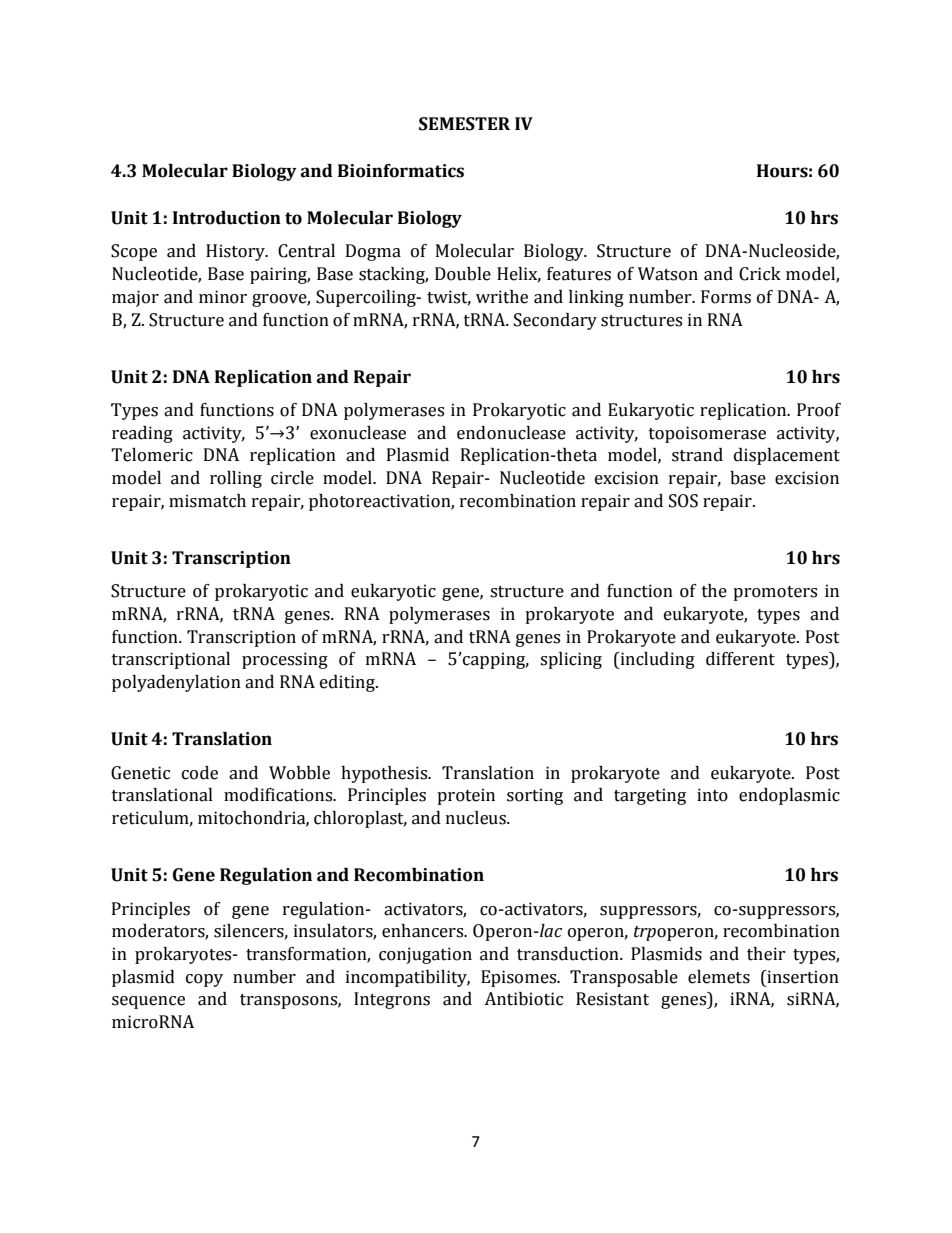  What do you see at coordinates (227, 218) in the screenshot?
I see `Introduction` at bounding box center [227, 218].
